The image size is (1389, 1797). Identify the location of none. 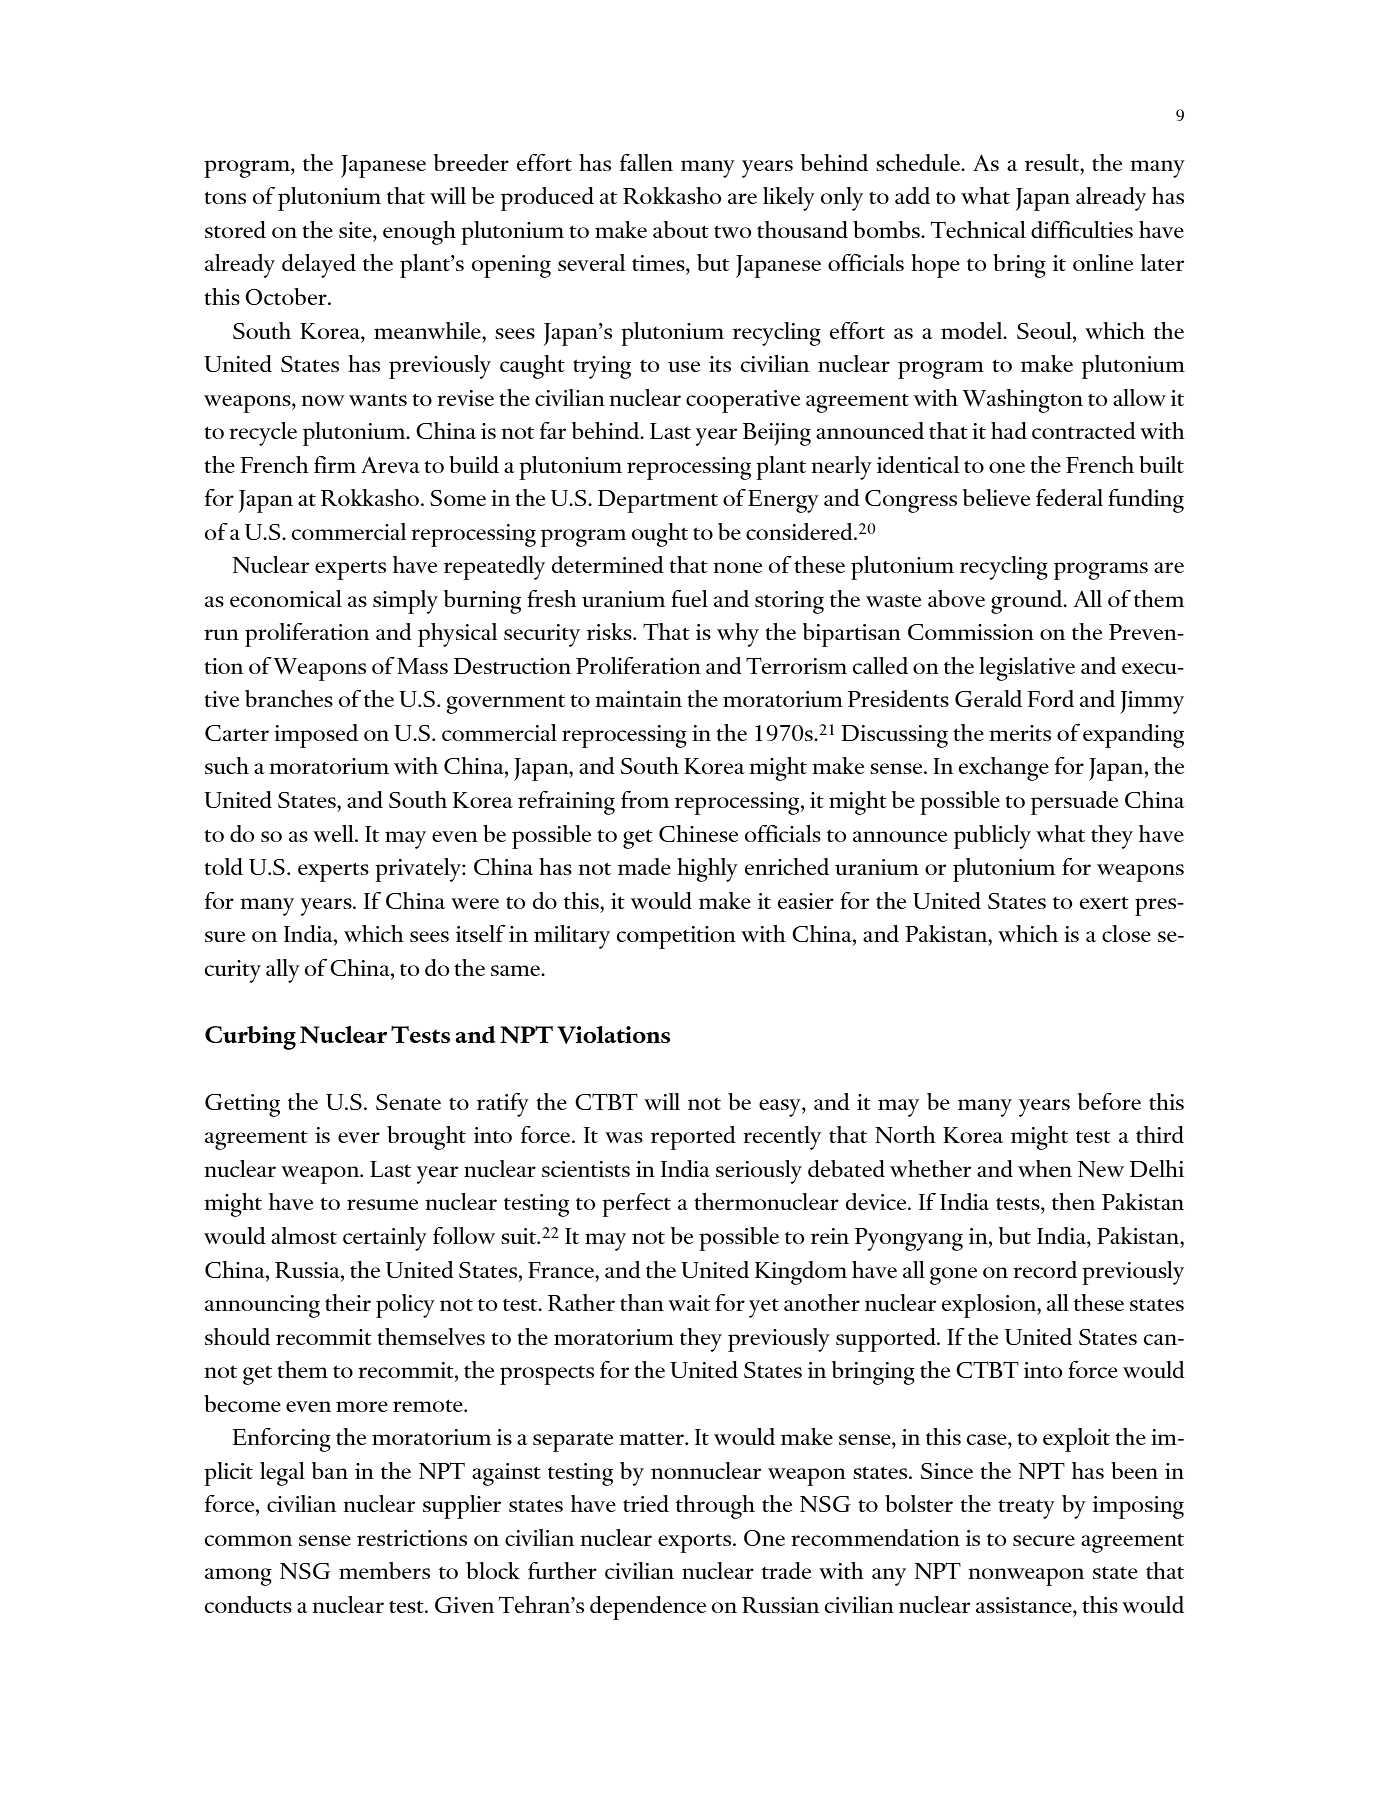
(737, 567).
